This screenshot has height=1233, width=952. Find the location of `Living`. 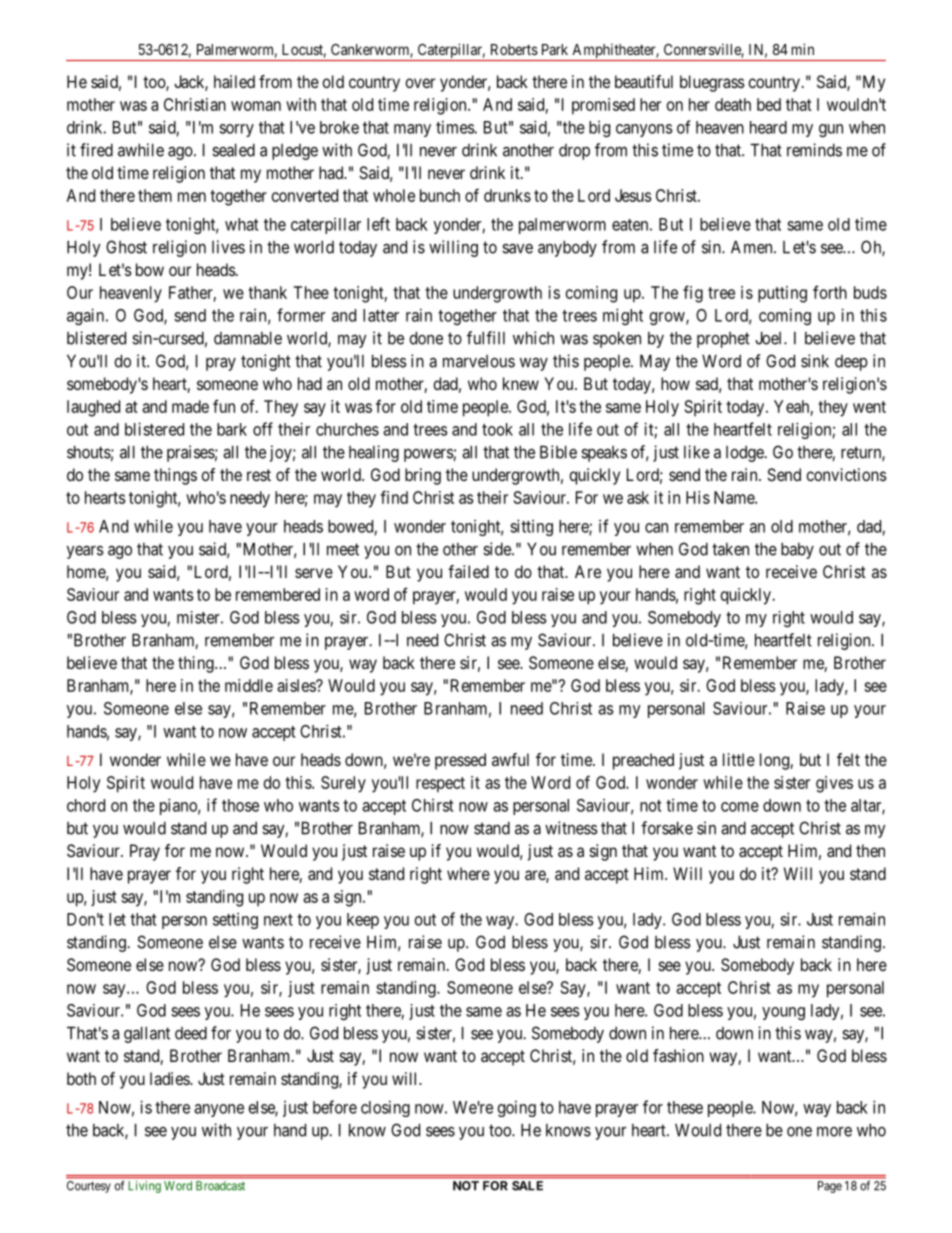

Living is located at coordinates (145, 1187).
